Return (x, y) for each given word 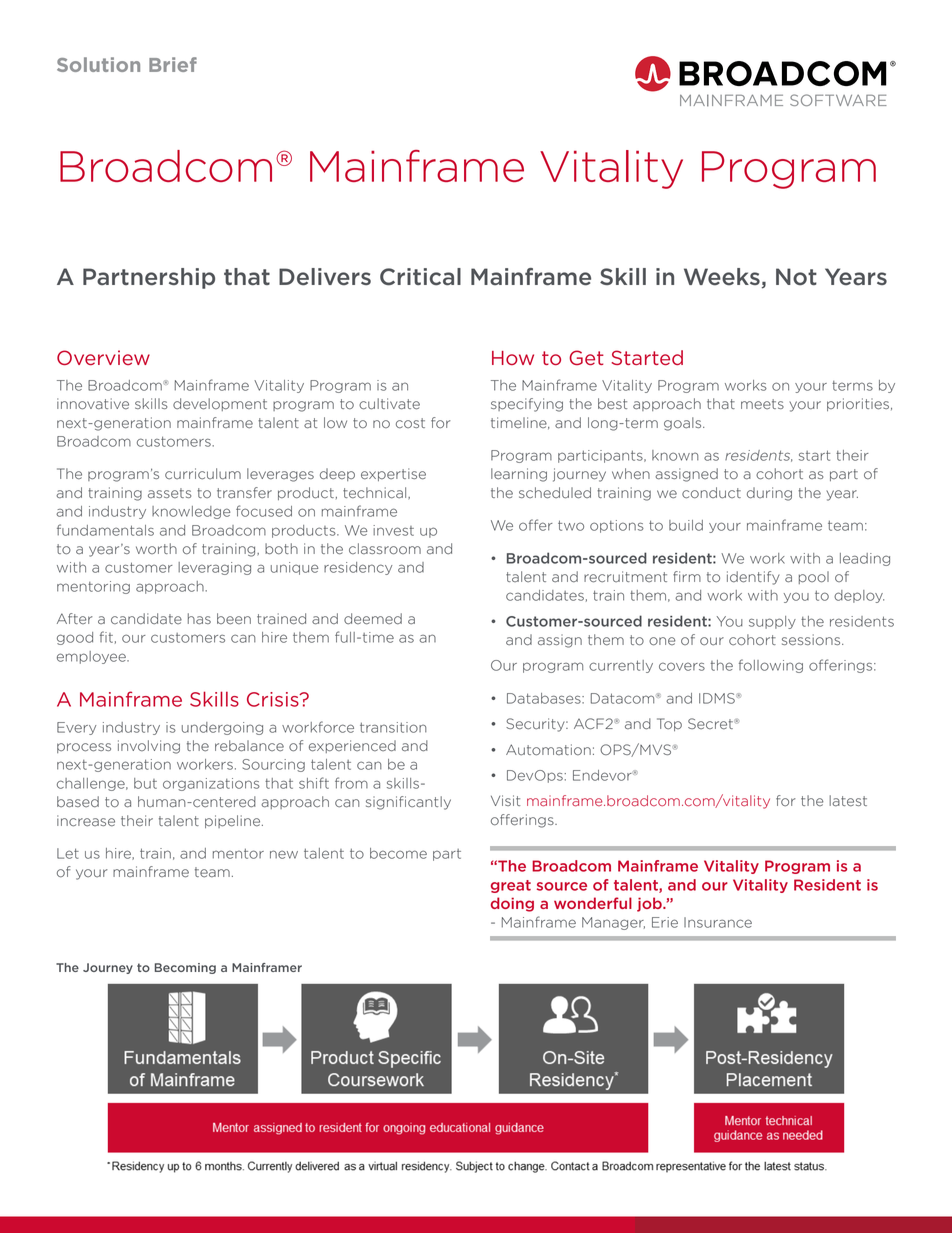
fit (106, 637)
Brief (173, 64)
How (513, 358)
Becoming (185, 968)
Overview (103, 357)
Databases (545, 698)
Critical (420, 277)
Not (796, 277)
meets (762, 404)
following (771, 666)
